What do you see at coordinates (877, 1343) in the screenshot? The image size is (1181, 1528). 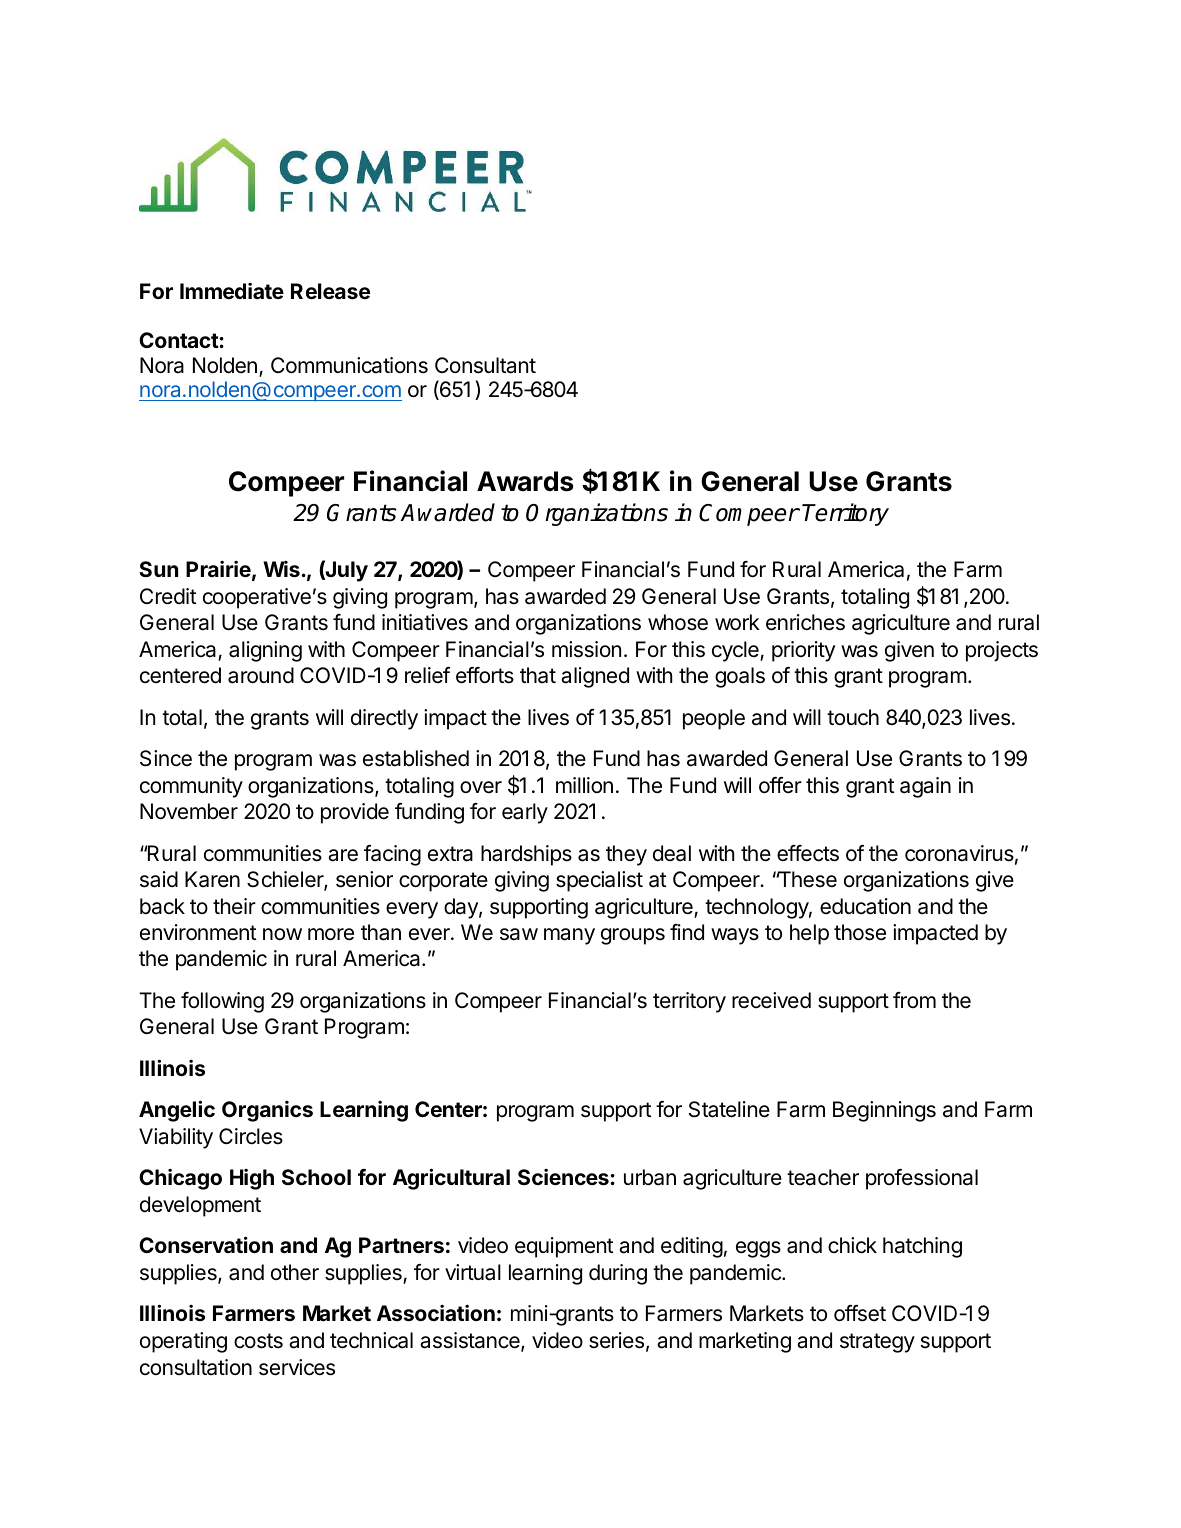 I see `strategy` at bounding box center [877, 1343].
